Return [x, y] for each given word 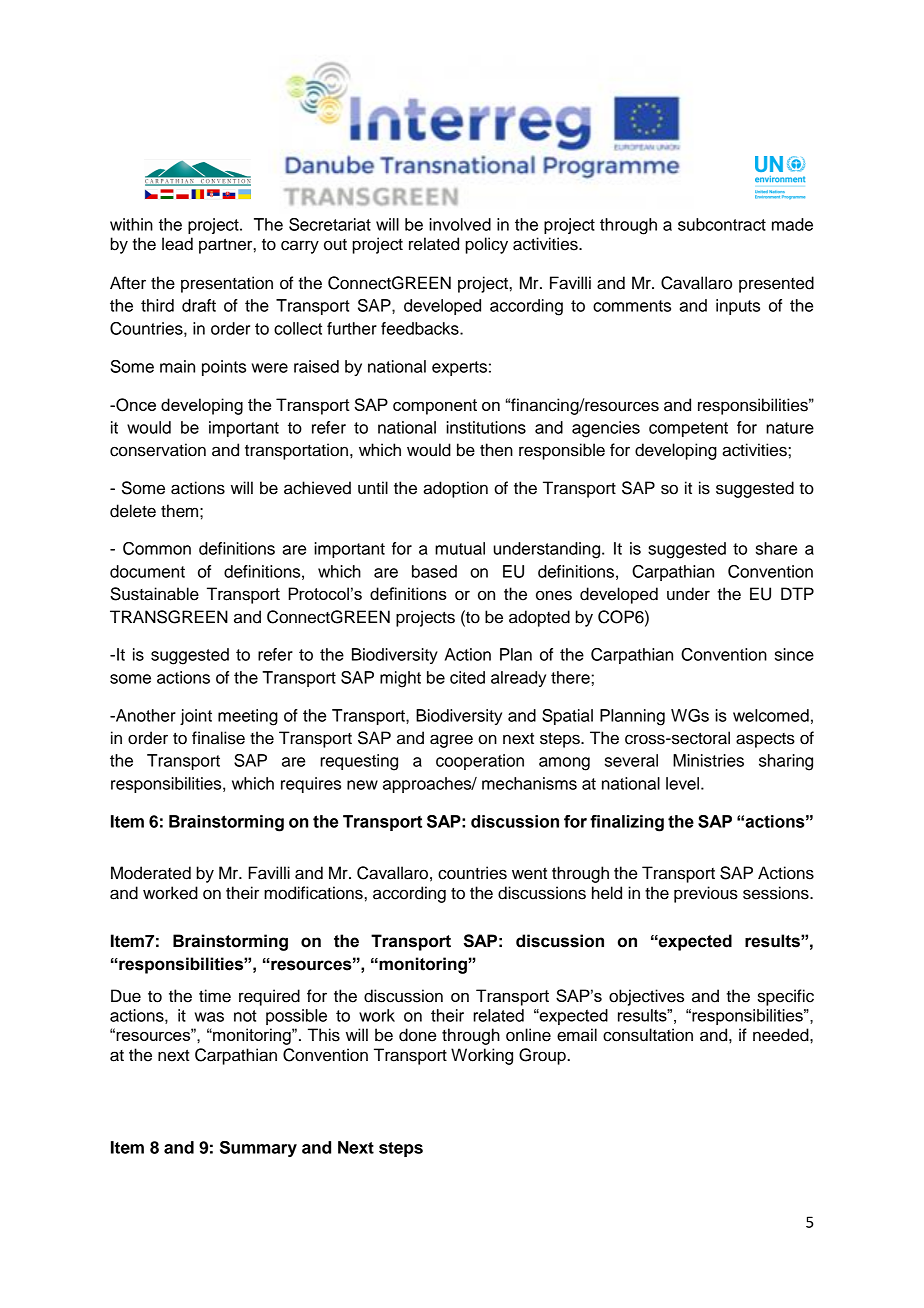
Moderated [151, 873]
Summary [258, 1149]
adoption [455, 489]
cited [467, 677]
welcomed [771, 715]
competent [688, 429]
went [529, 874]
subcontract [722, 224]
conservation [158, 450]
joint [196, 717]
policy [486, 245]
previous [706, 894]
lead [177, 244]
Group [543, 1056]
